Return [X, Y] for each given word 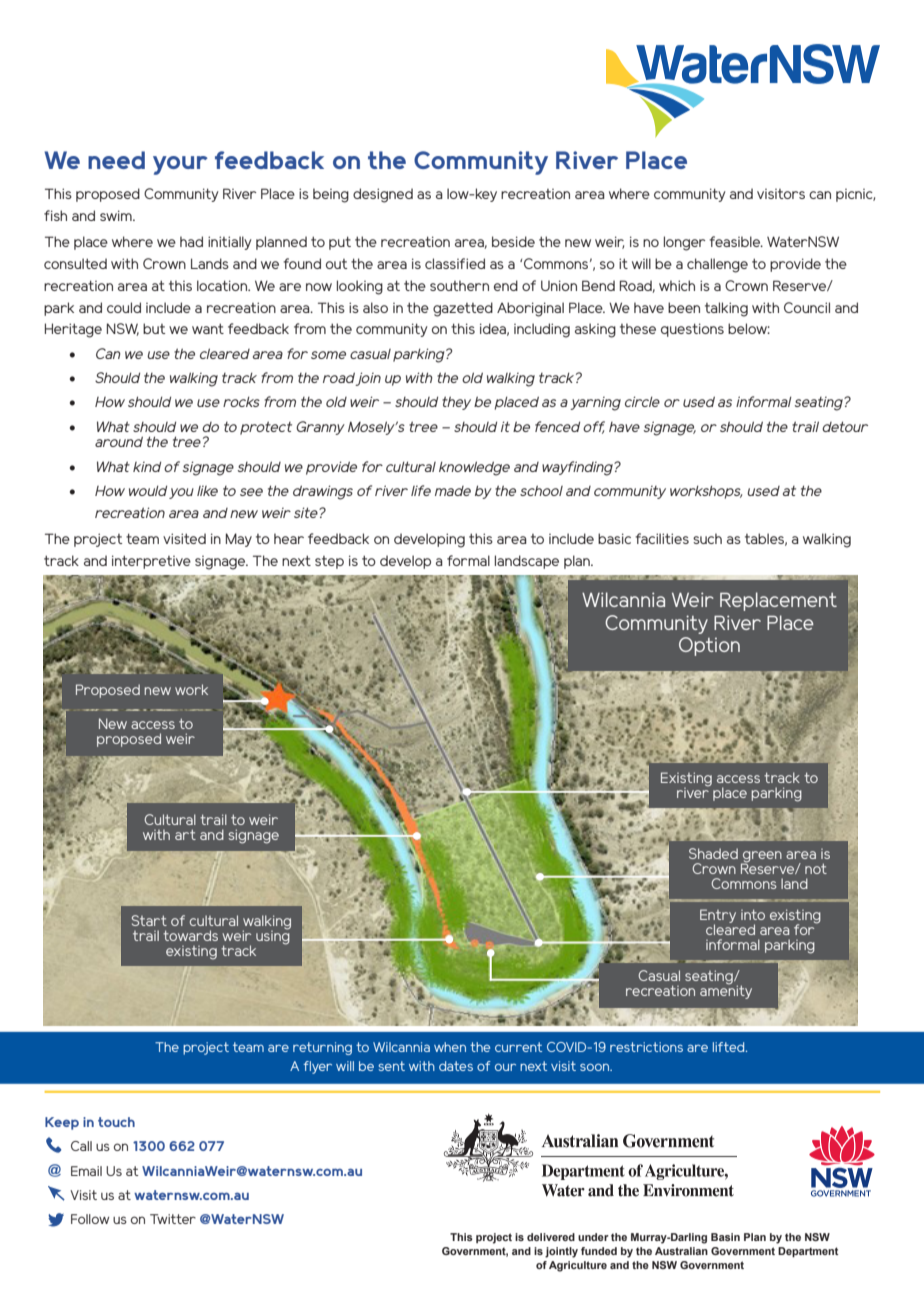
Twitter [173, 1219]
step [329, 562]
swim [117, 215]
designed [383, 195]
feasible [735, 241]
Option [709, 646]
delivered [551, 1237]
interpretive [151, 562]
